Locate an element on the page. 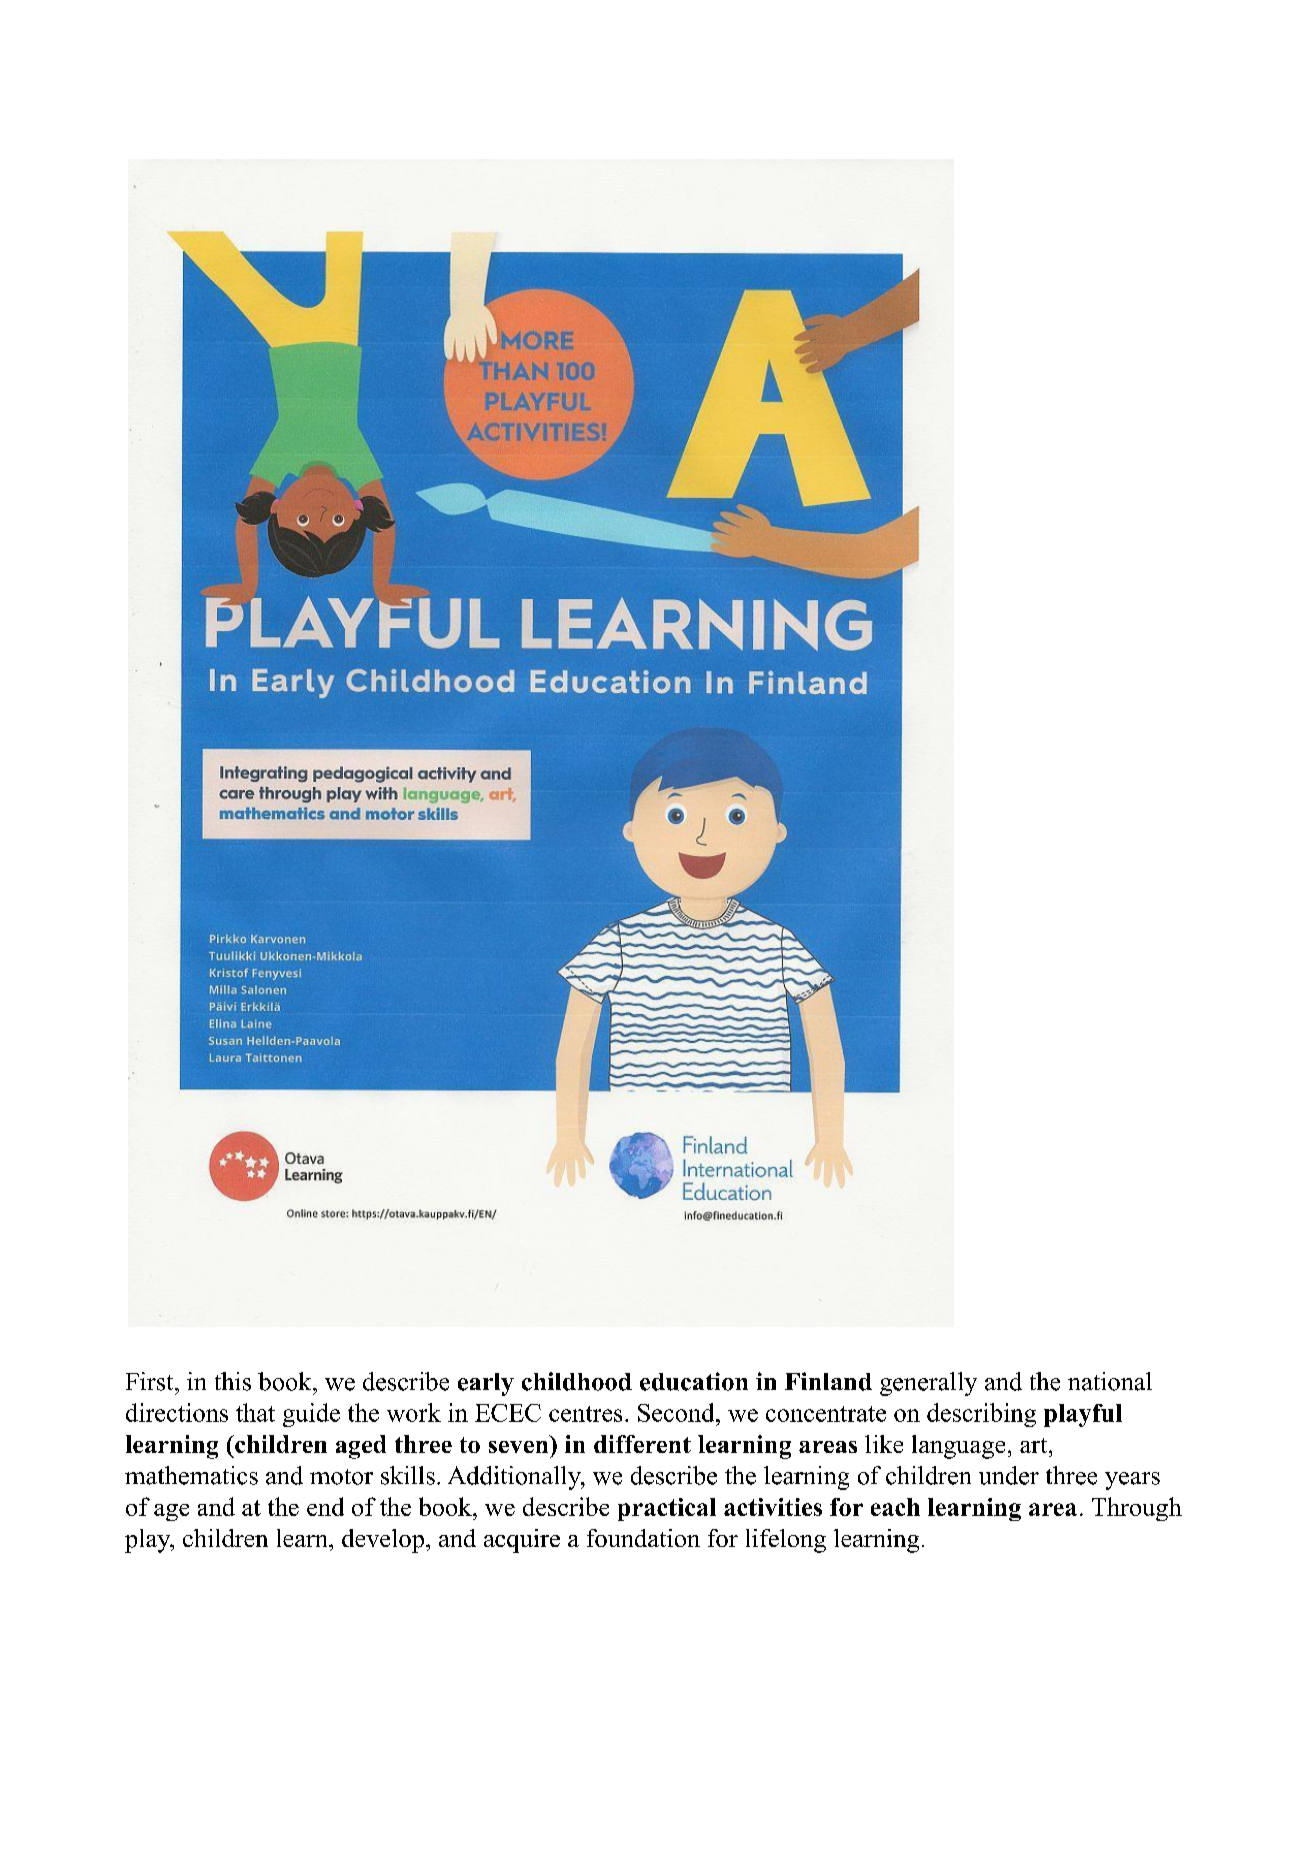  different is located at coordinates (642, 1444).
